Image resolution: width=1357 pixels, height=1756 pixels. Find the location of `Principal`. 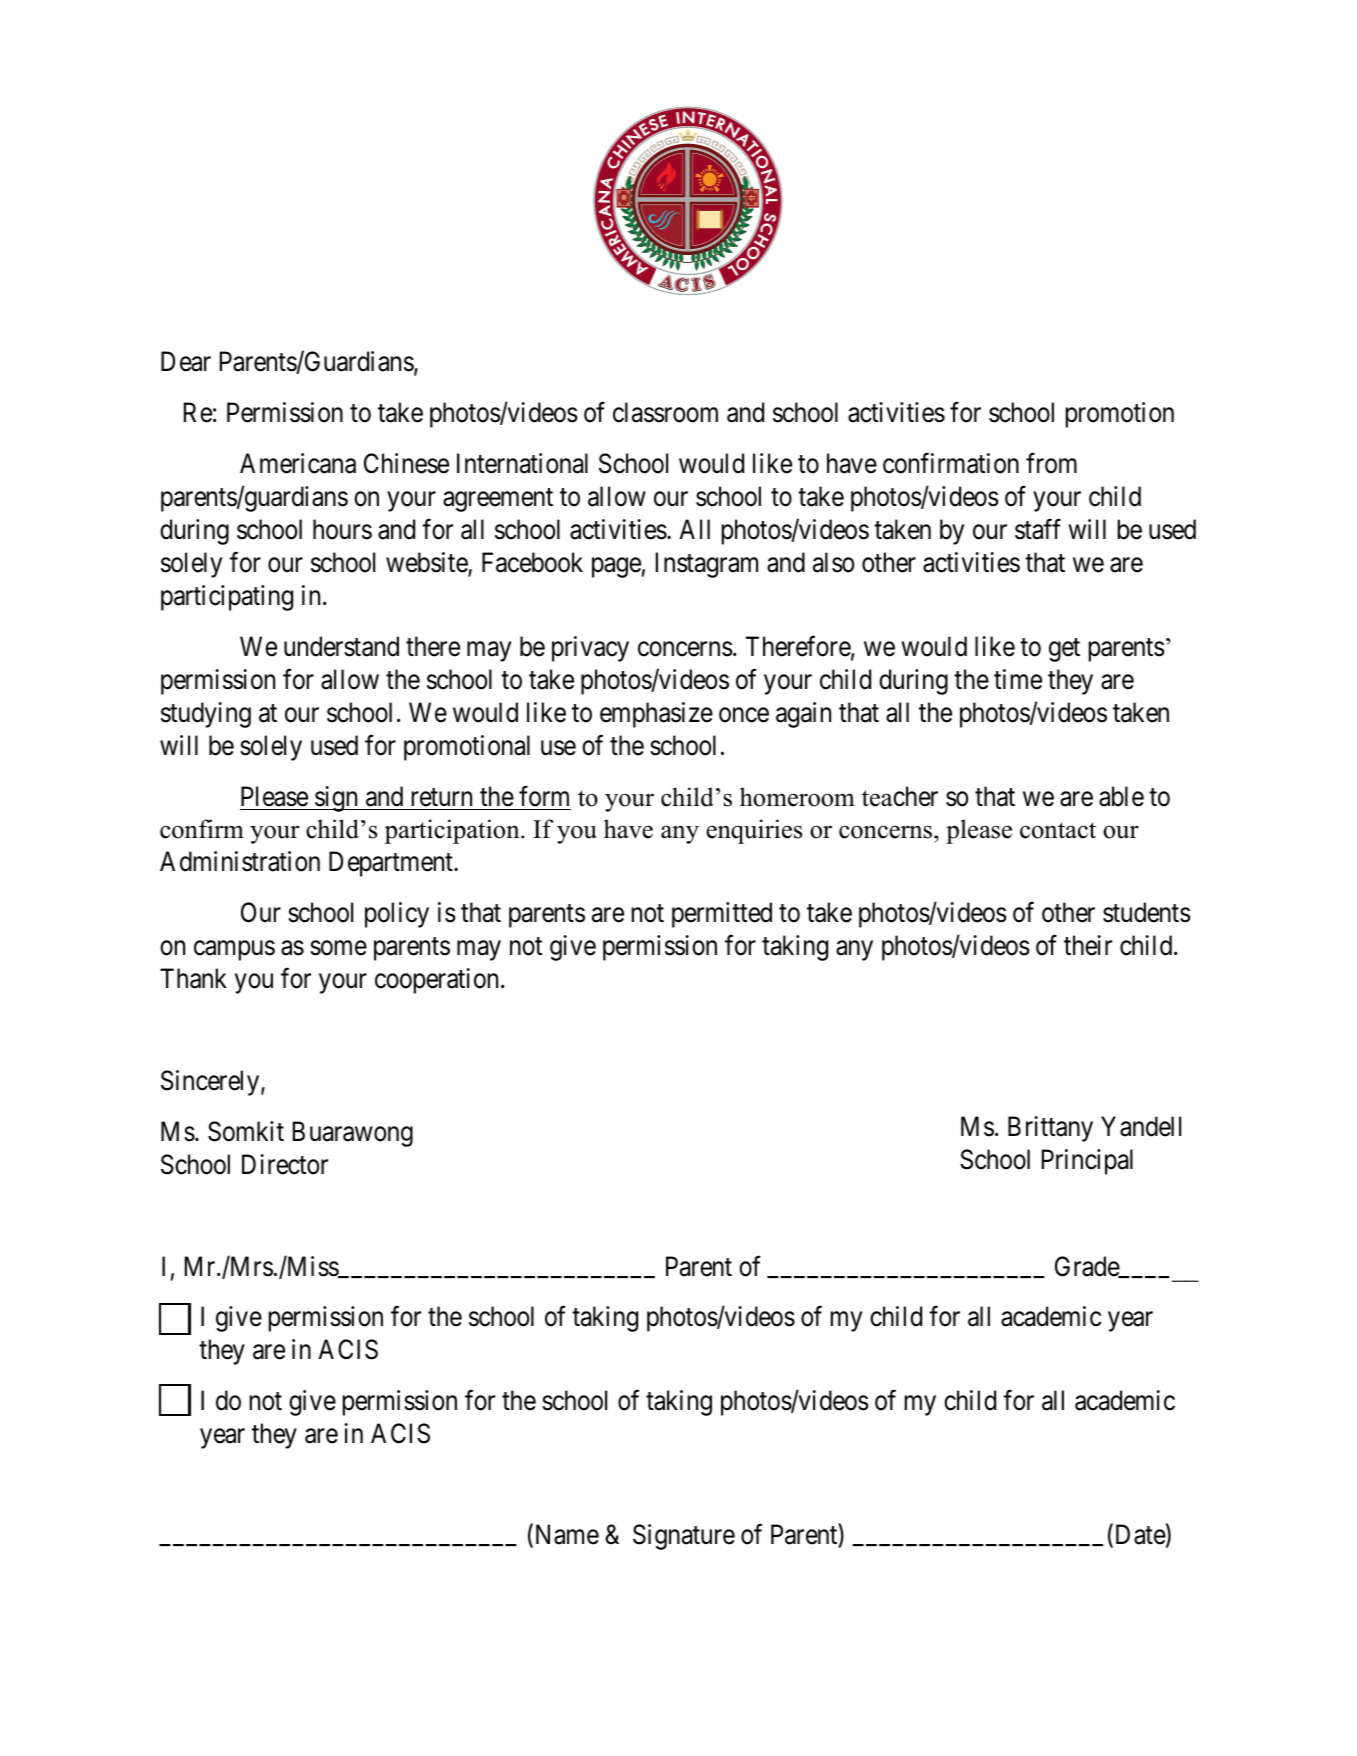

Principal is located at coordinates (1087, 1162).
